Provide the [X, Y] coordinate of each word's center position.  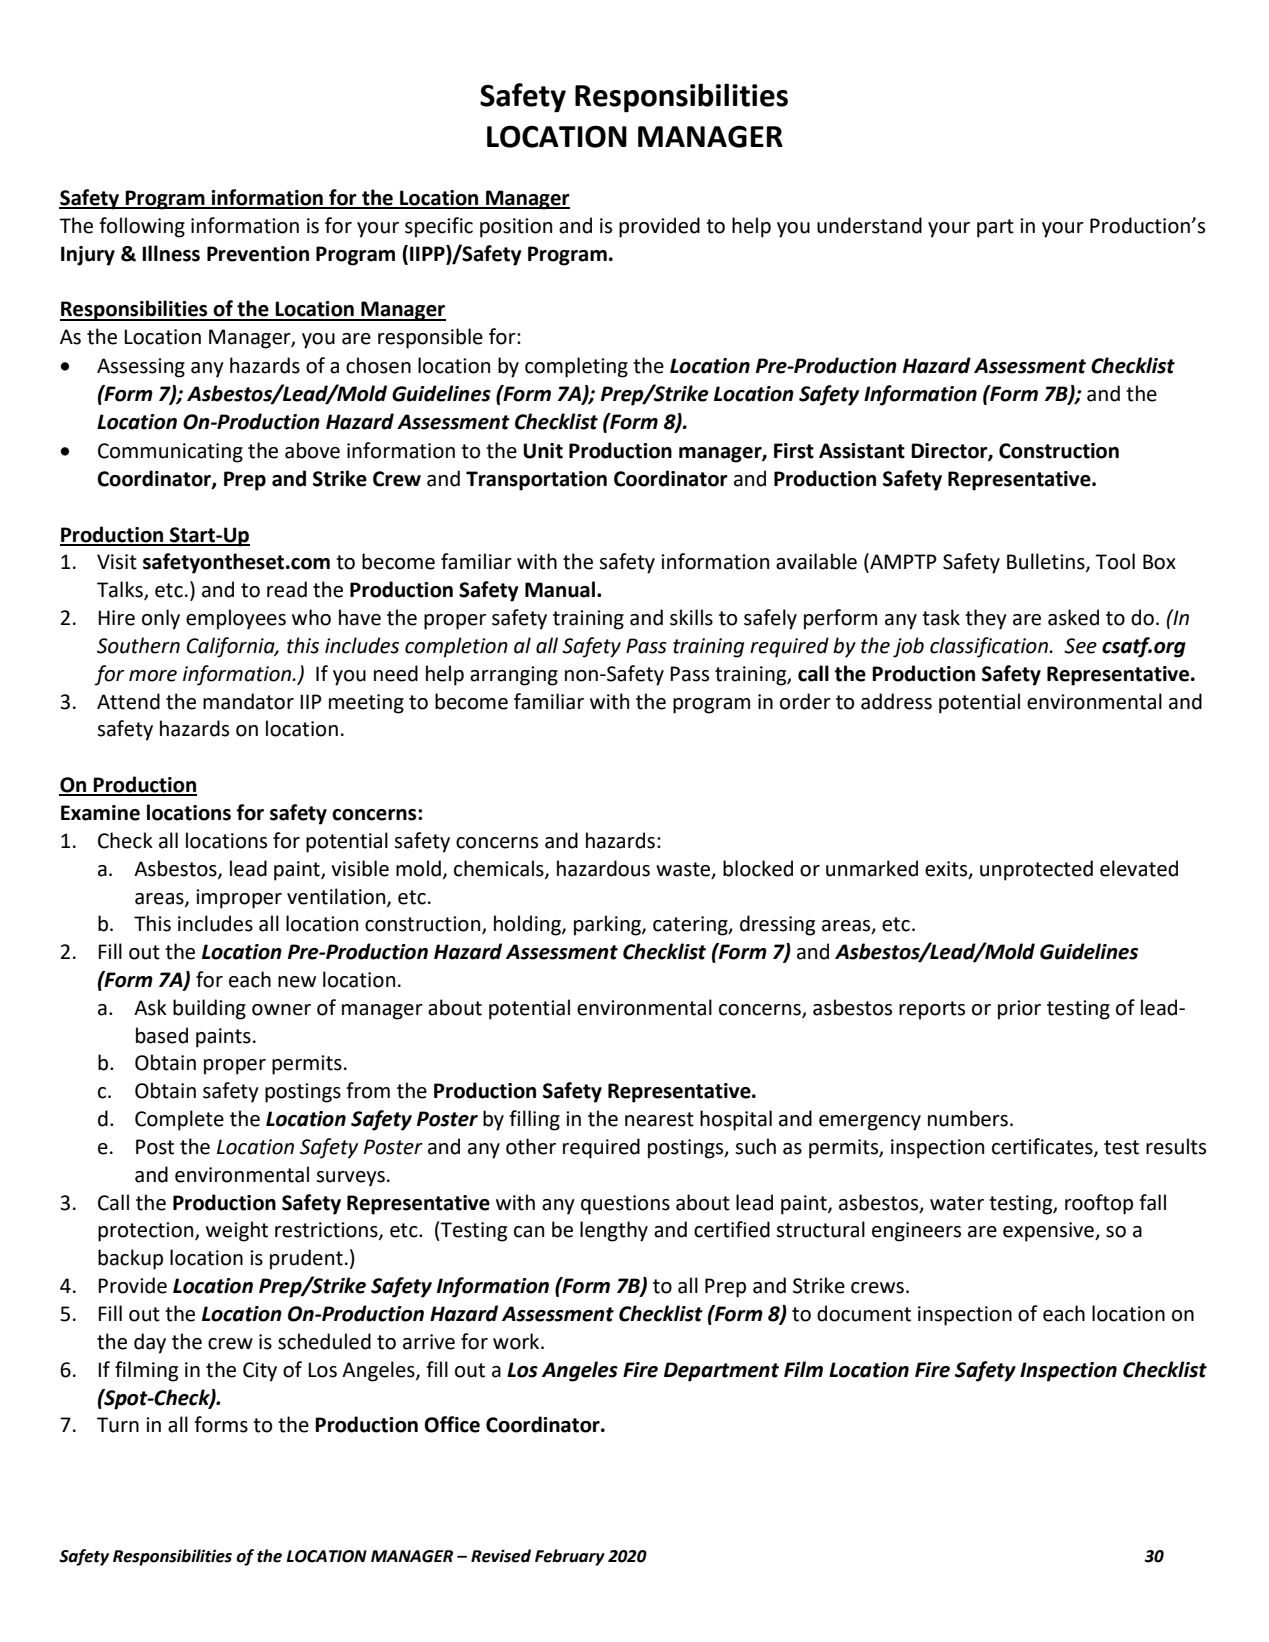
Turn [118, 1425]
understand [869, 225]
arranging [514, 676]
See [1080, 646]
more [153, 676]
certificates [1043, 1147]
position [516, 228]
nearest [659, 1119]
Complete [179, 1120]
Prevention [258, 254]
